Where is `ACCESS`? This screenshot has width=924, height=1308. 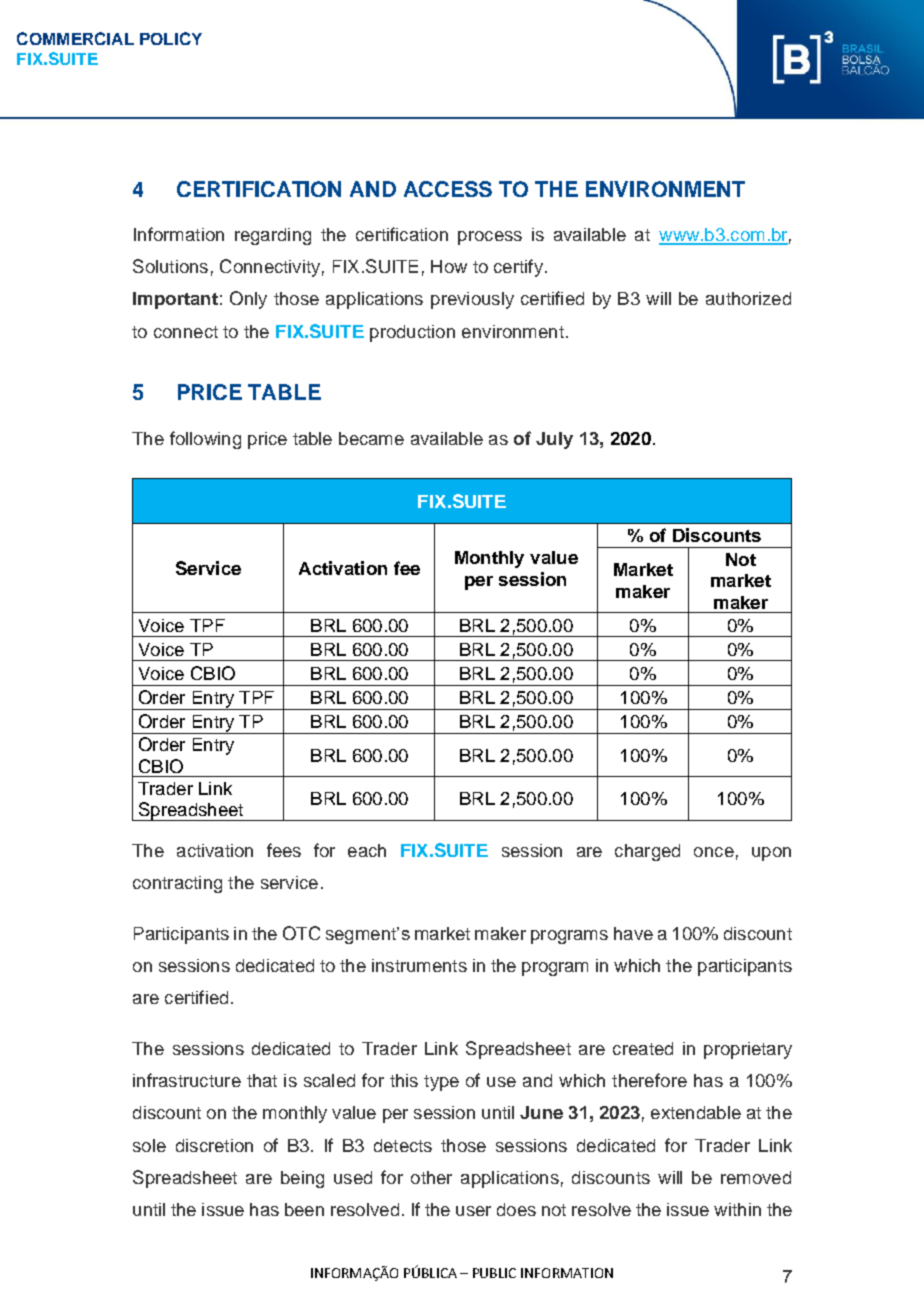 ACCESS is located at coordinates (448, 189).
